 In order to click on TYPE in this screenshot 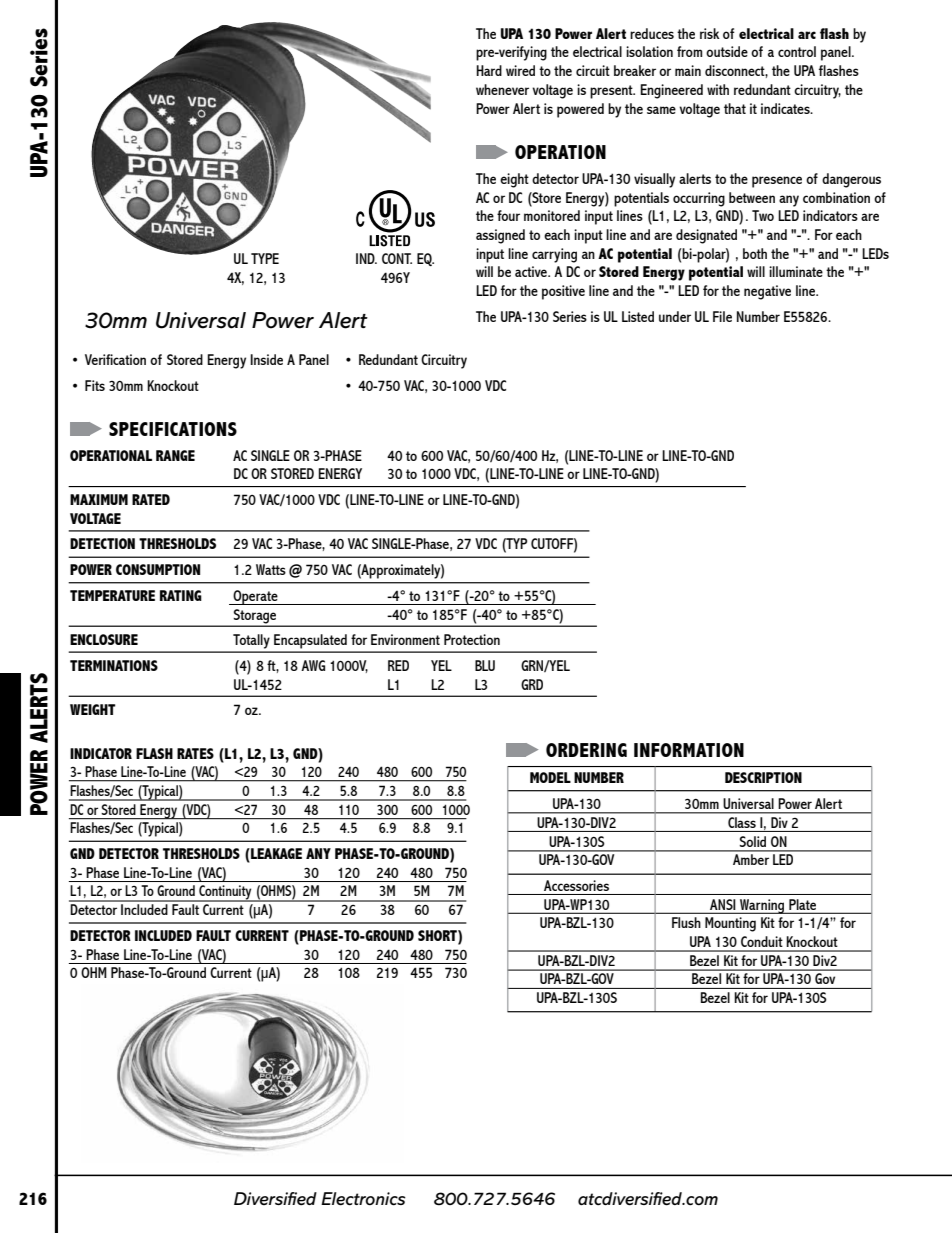, I will do `click(265, 258)`.
